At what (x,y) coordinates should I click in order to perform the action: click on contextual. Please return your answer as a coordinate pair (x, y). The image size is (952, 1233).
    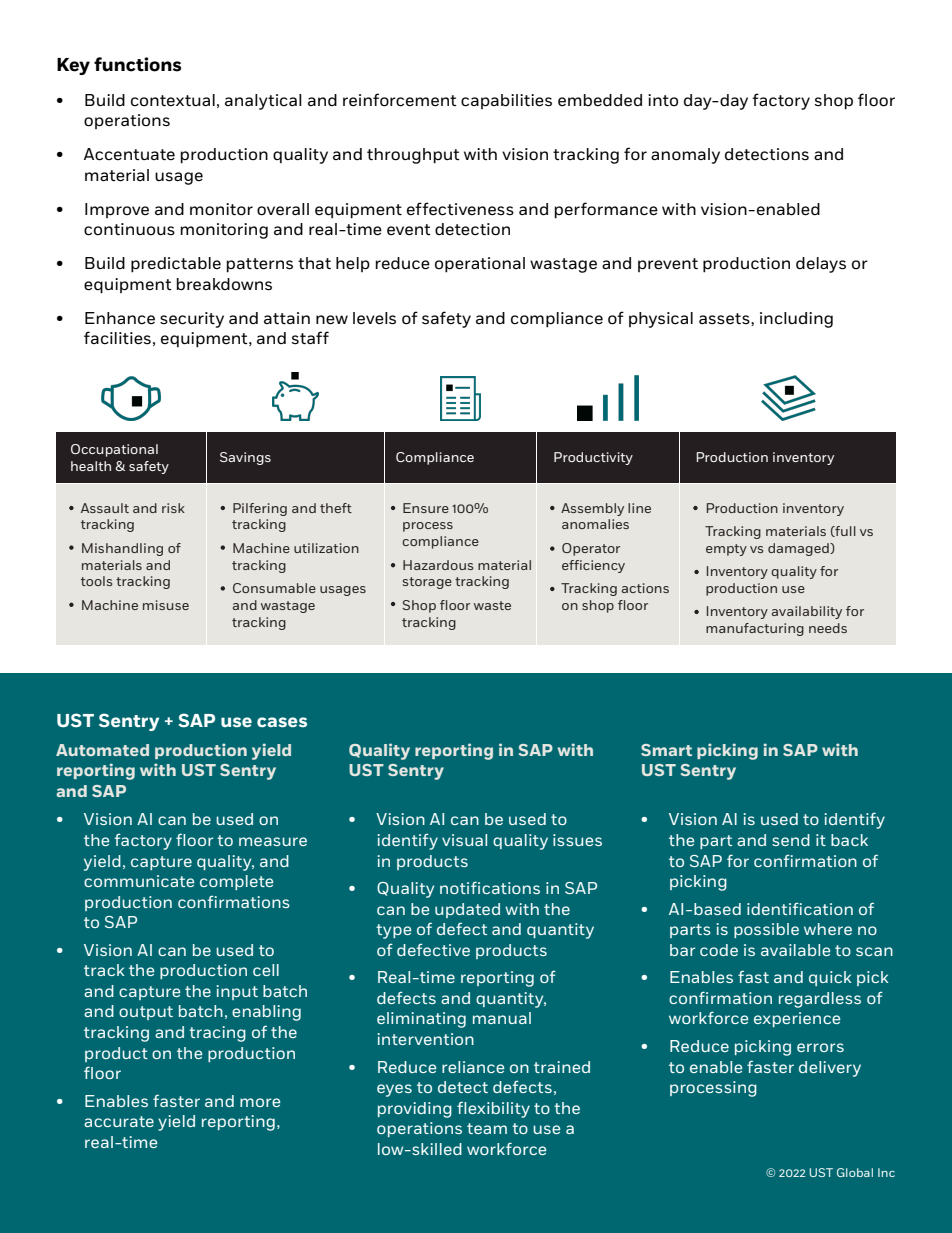
    Looking at the image, I should click on (173, 100).
